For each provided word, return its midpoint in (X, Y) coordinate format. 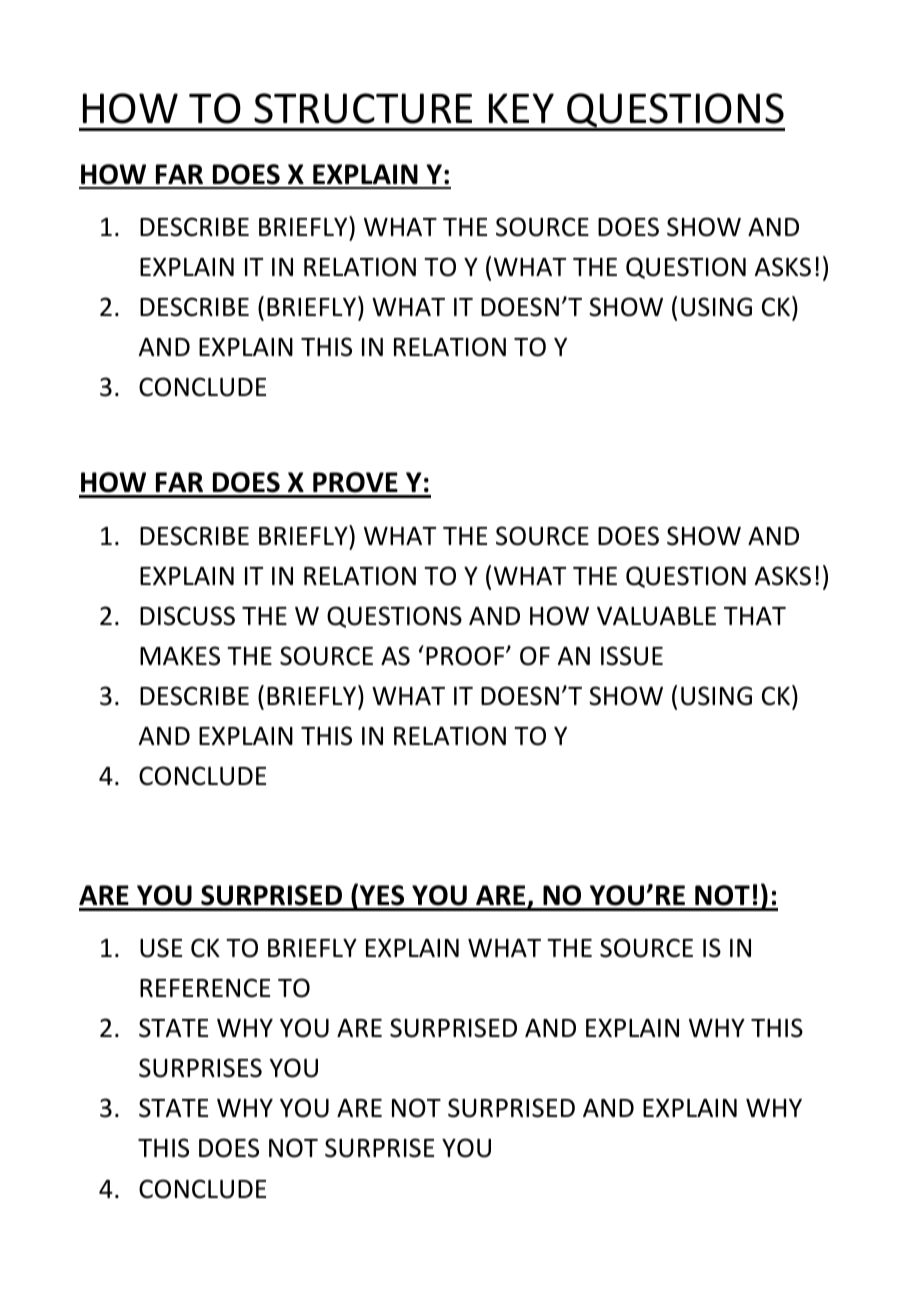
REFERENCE (205, 988)
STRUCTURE (363, 108)
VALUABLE (656, 616)
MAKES (180, 656)
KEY (521, 108)
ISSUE (632, 656)
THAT (755, 616)
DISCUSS (187, 616)
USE (161, 948)
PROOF (466, 656)
